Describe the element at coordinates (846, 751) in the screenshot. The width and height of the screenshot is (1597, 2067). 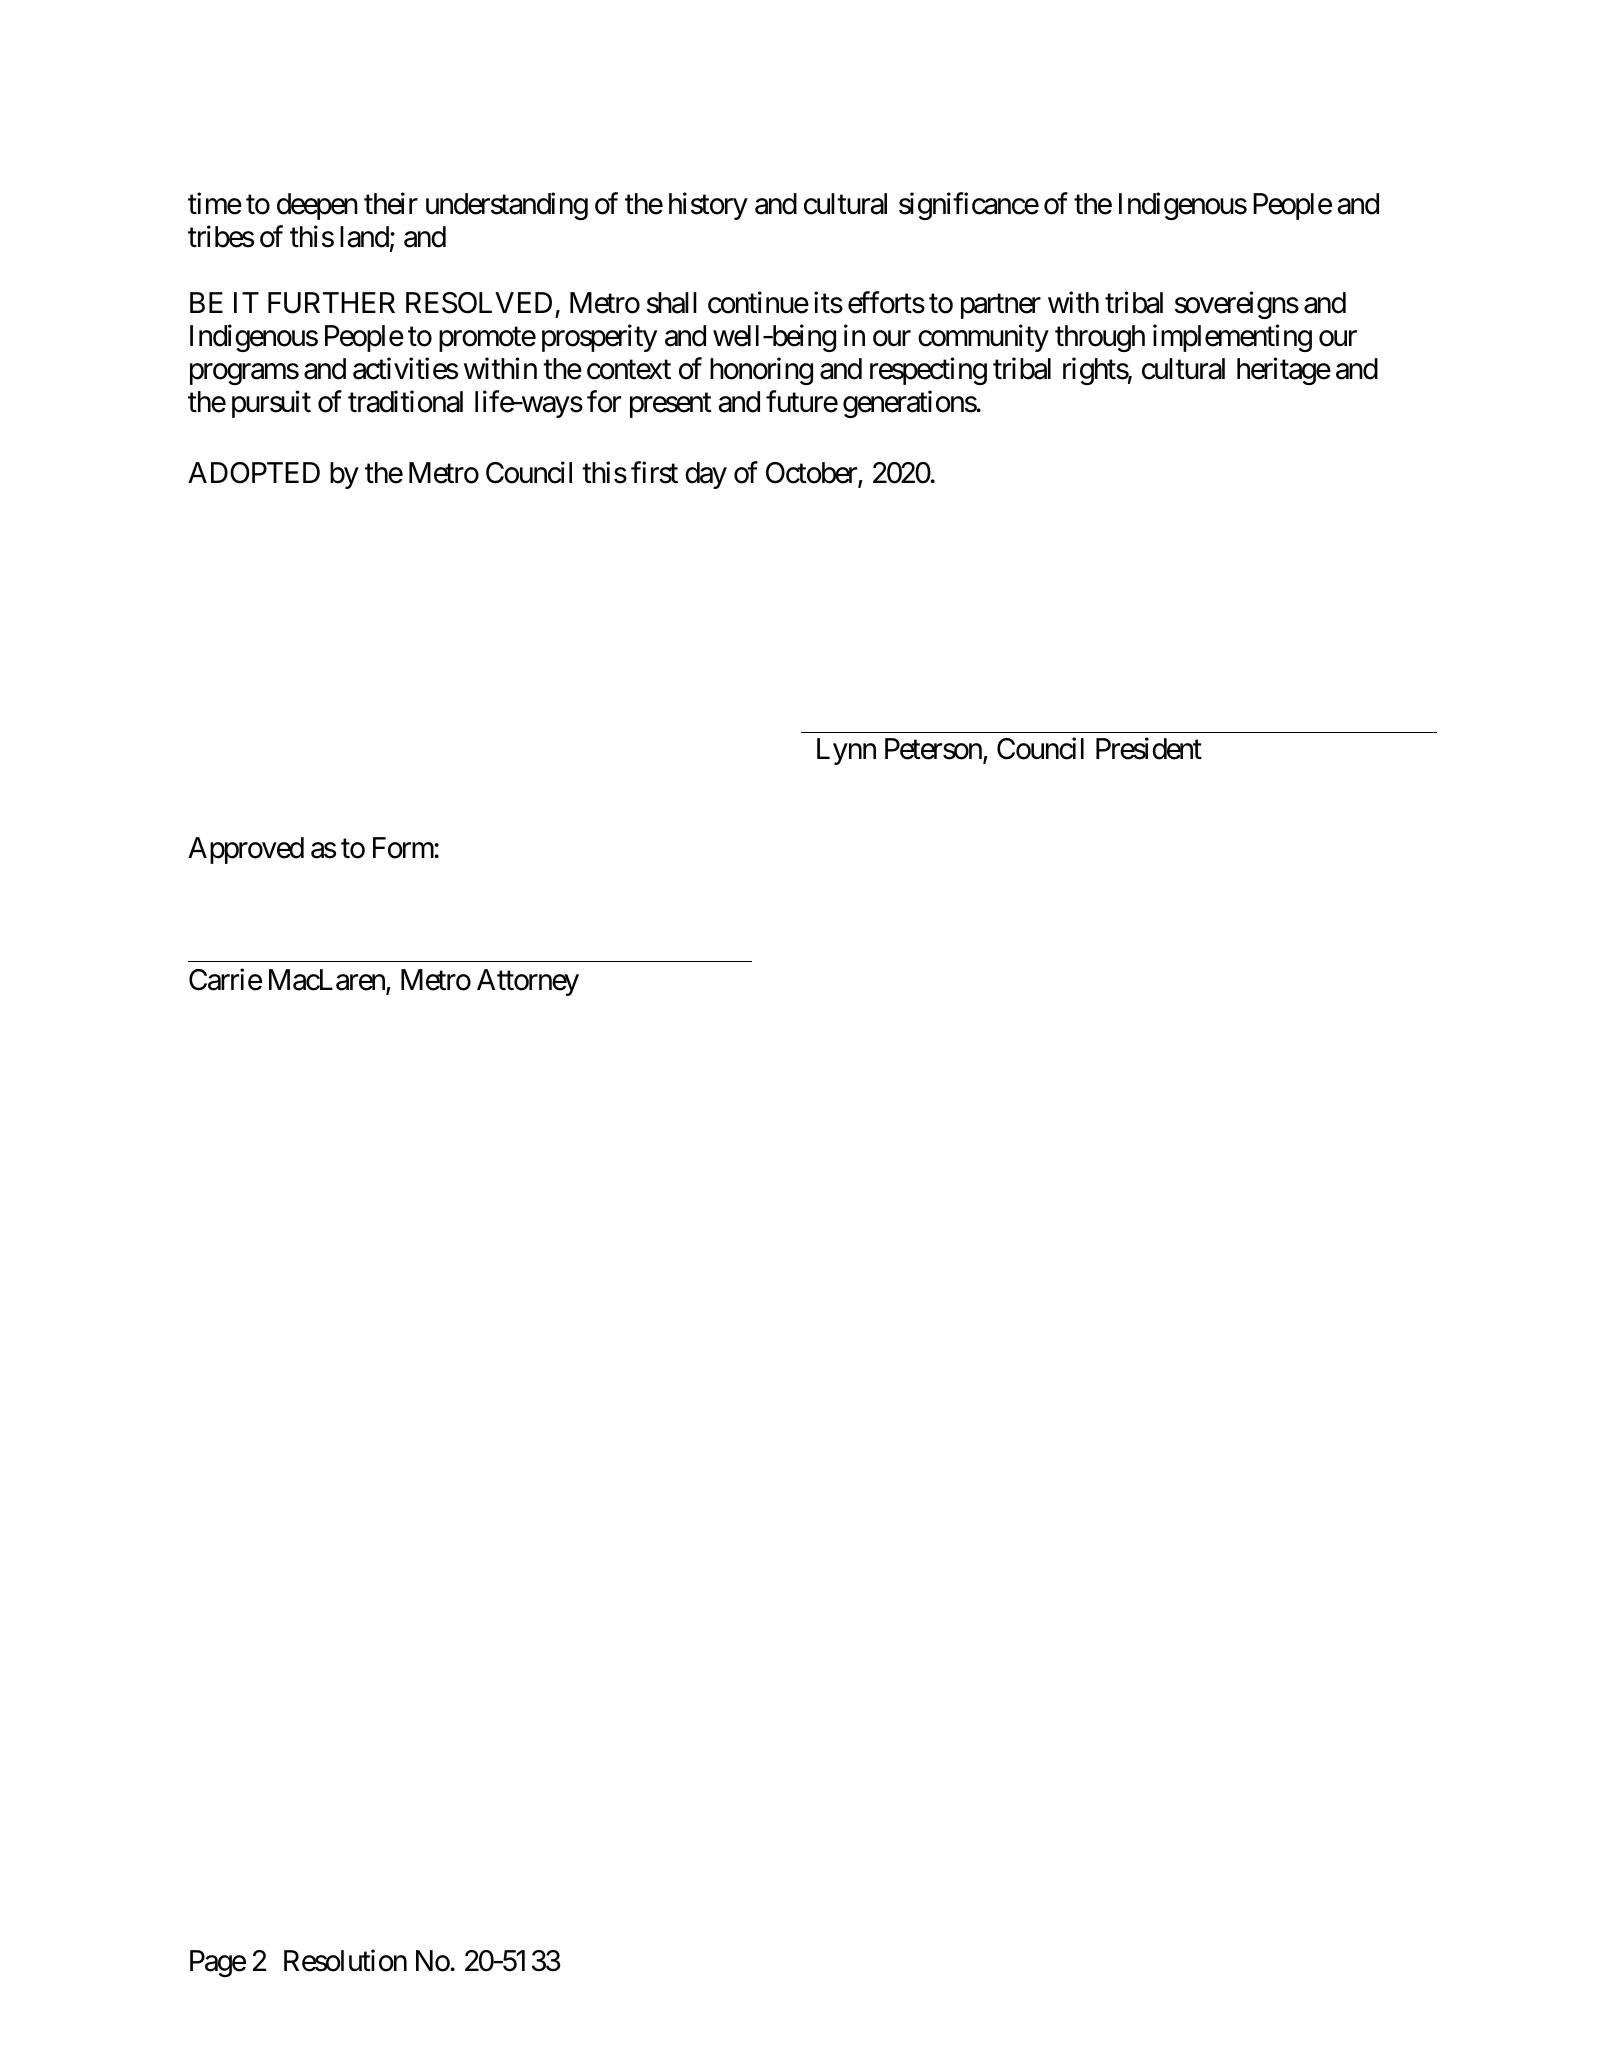
I see `Lynn` at that location.
